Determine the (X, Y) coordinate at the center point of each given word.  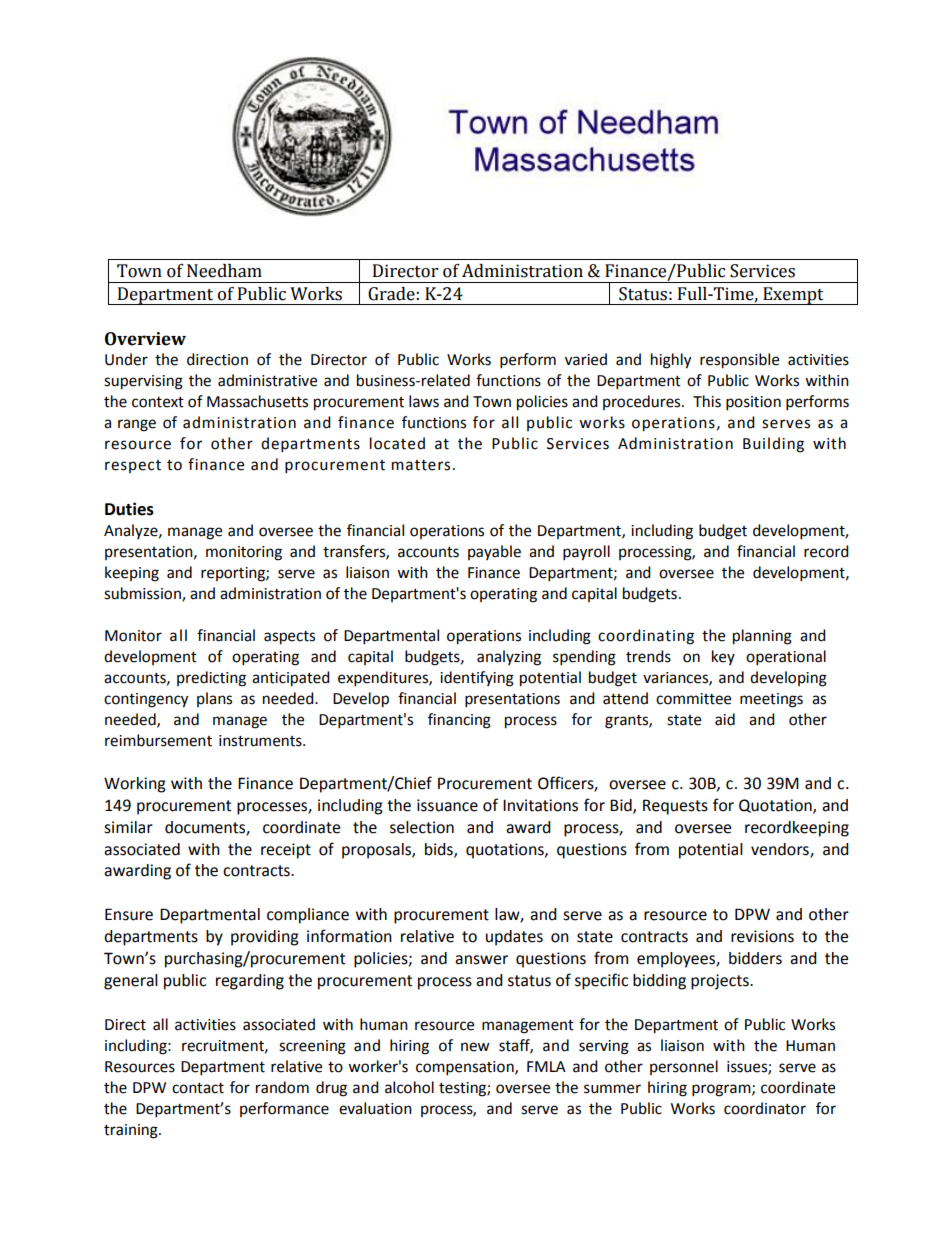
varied (586, 359)
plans (214, 699)
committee (693, 699)
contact (198, 1088)
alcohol (409, 1087)
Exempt (793, 296)
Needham (224, 271)
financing (459, 721)
